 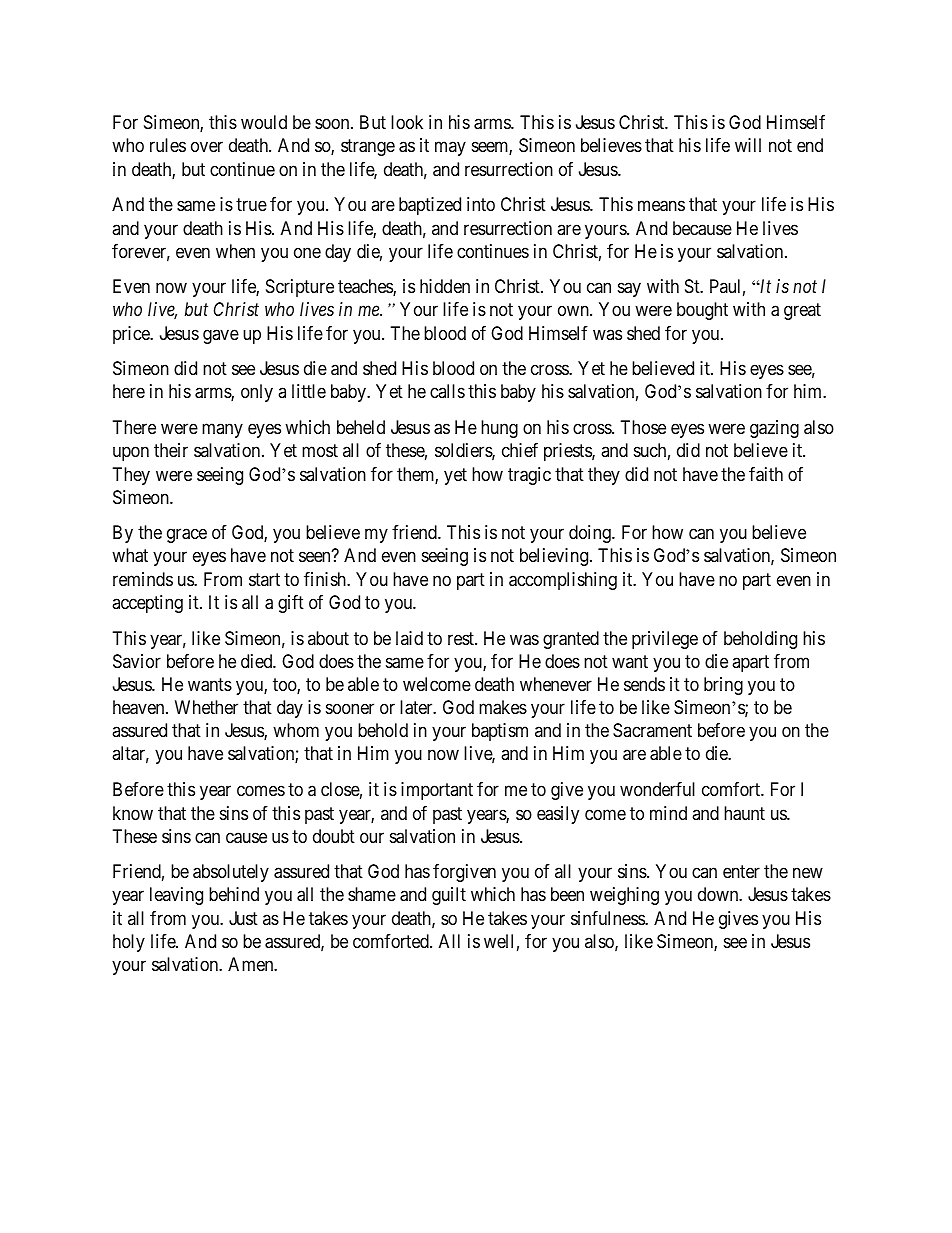 What do you see at coordinates (741, 871) in the page?
I see `enter` at bounding box center [741, 871].
